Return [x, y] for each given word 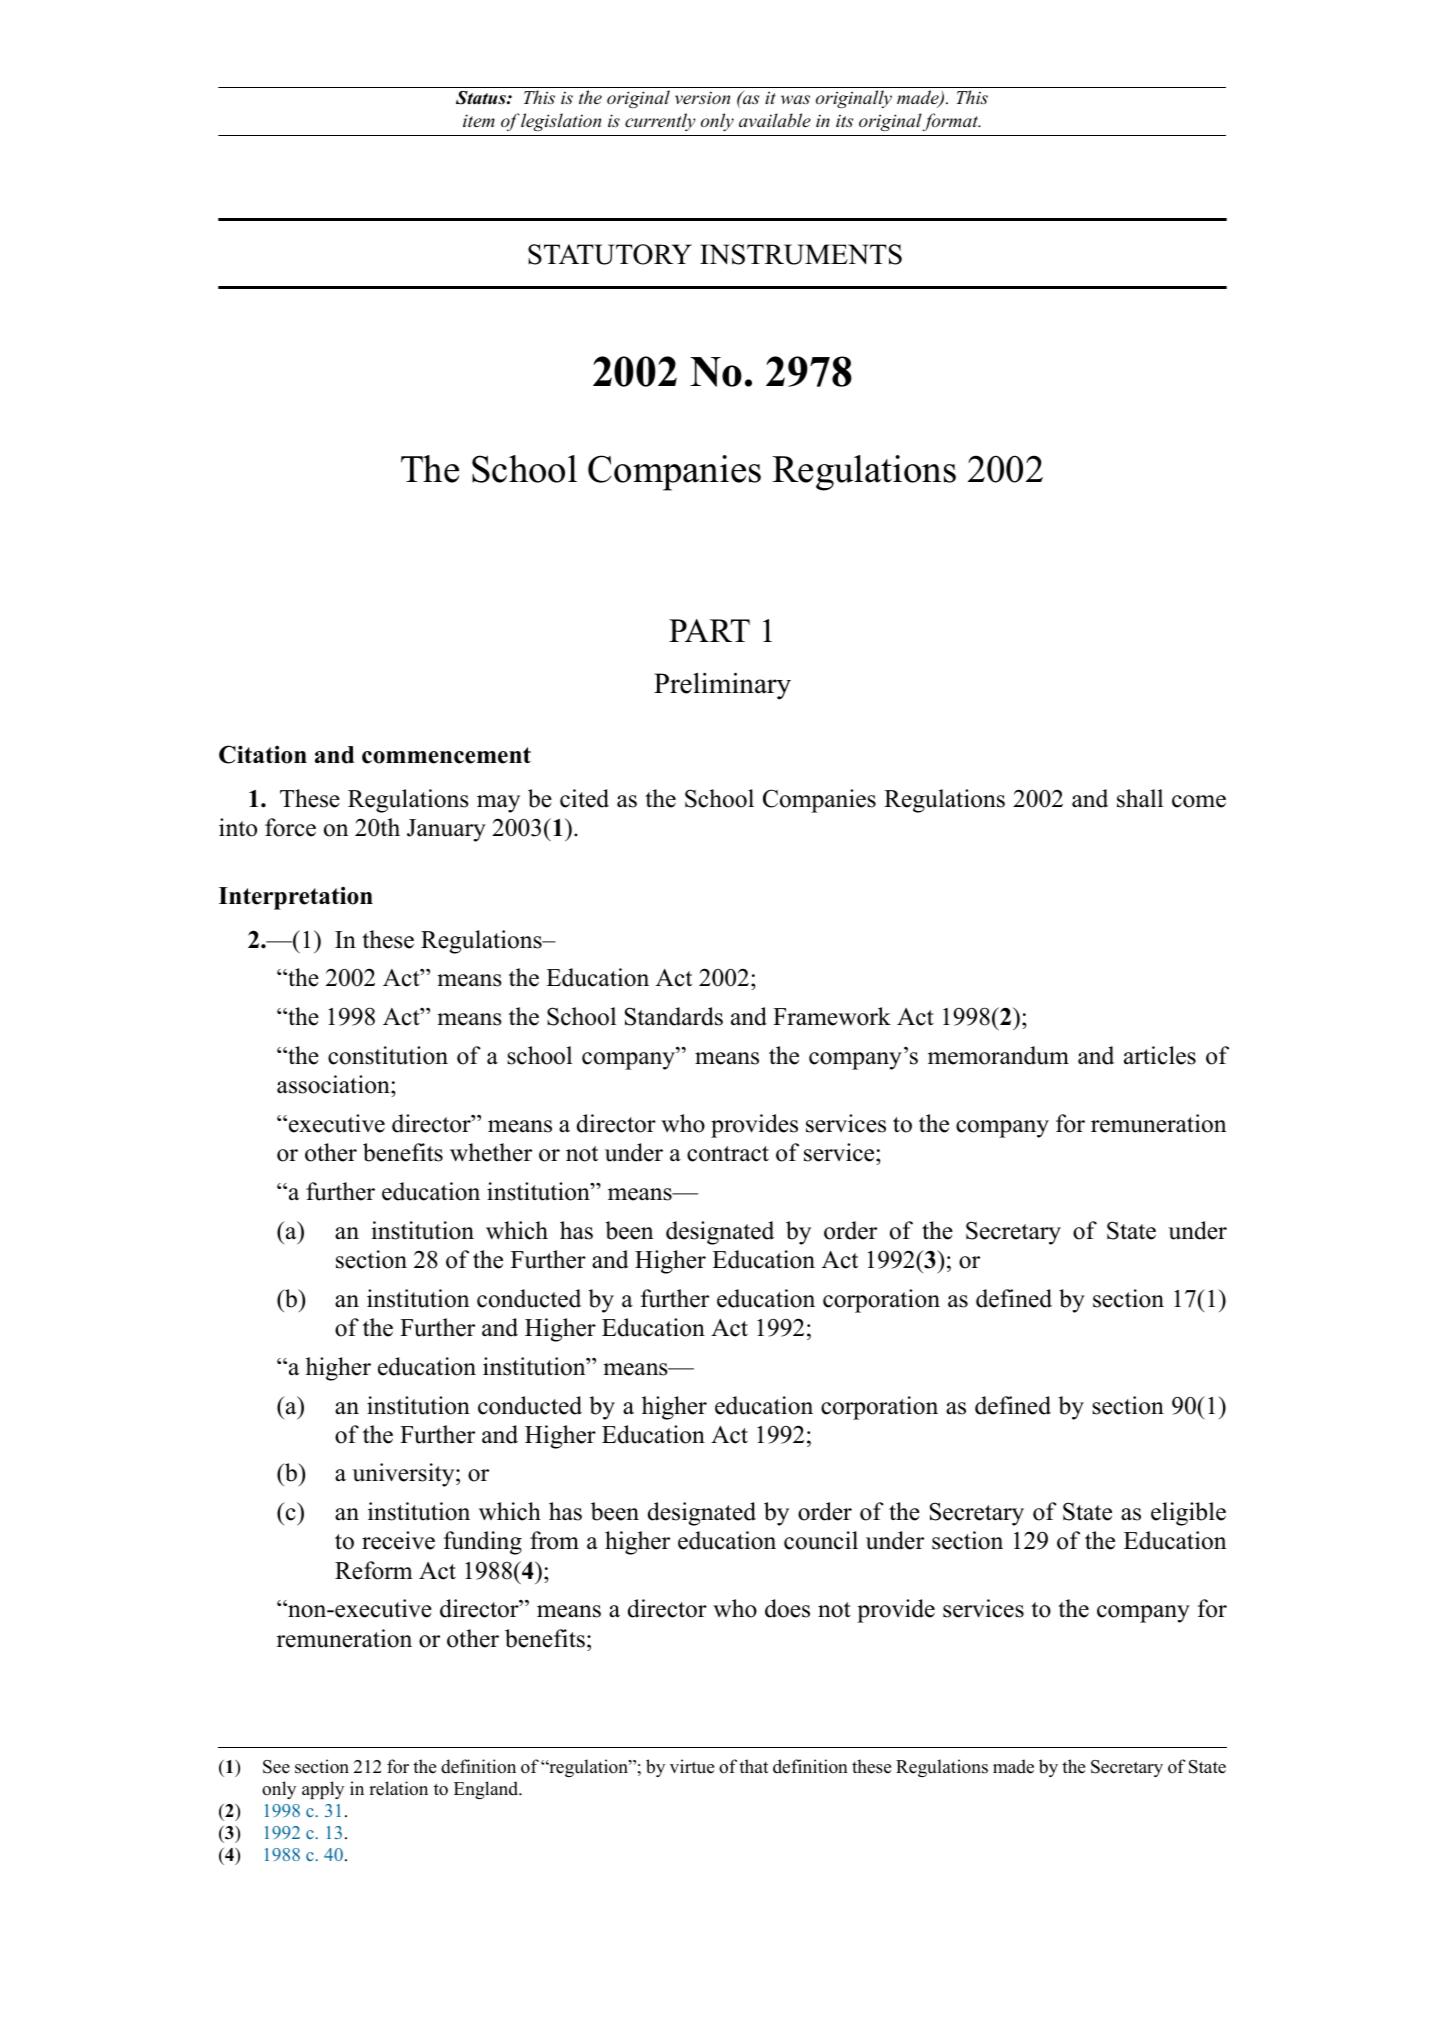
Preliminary [722, 686]
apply [323, 1790]
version [702, 97]
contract [728, 1154]
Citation [263, 754]
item [479, 120]
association [334, 1086]
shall [1140, 798]
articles [1160, 1055]
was [795, 99]
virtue [692, 1766]
